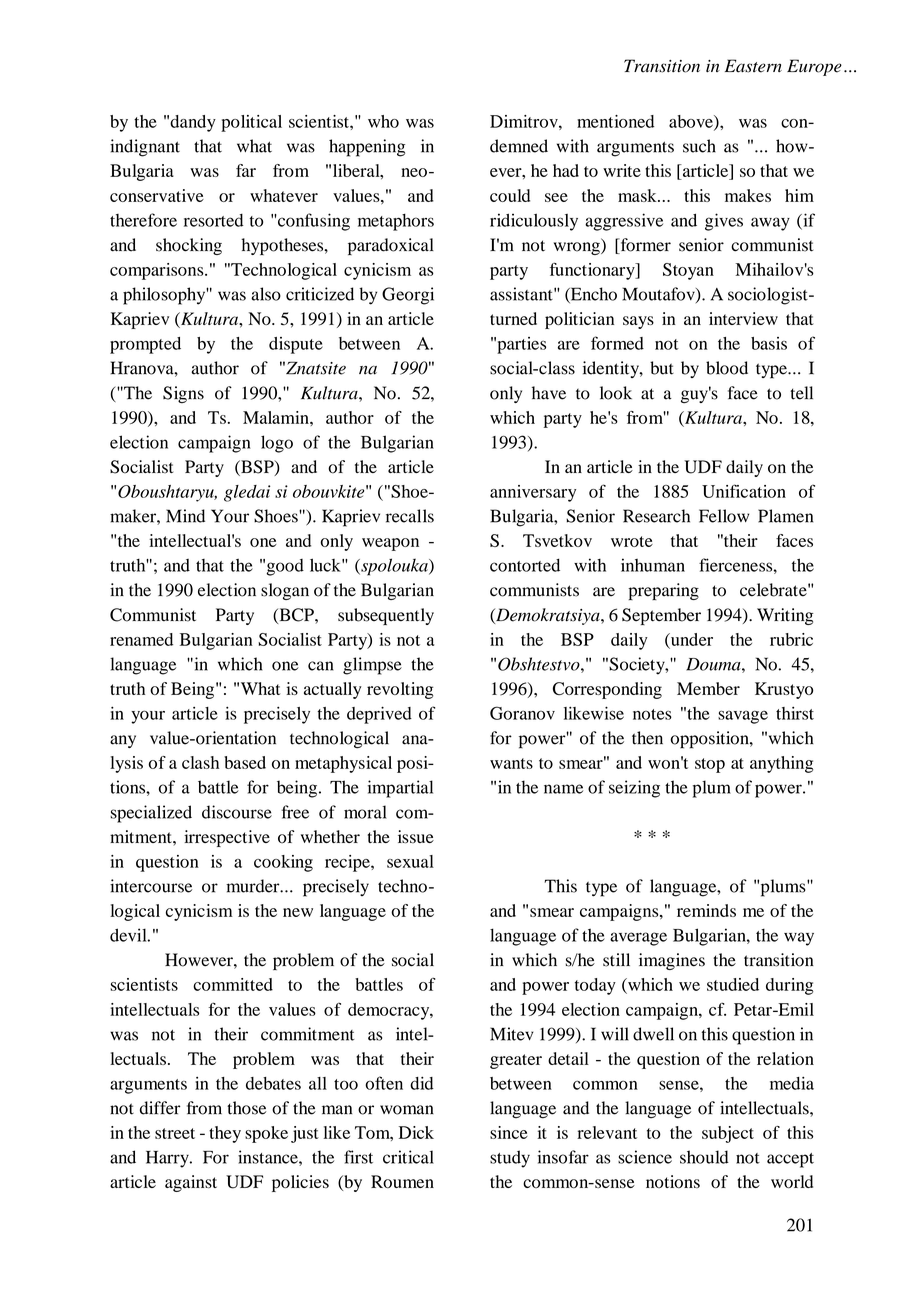  I want to click on study, so click(510, 1159).
